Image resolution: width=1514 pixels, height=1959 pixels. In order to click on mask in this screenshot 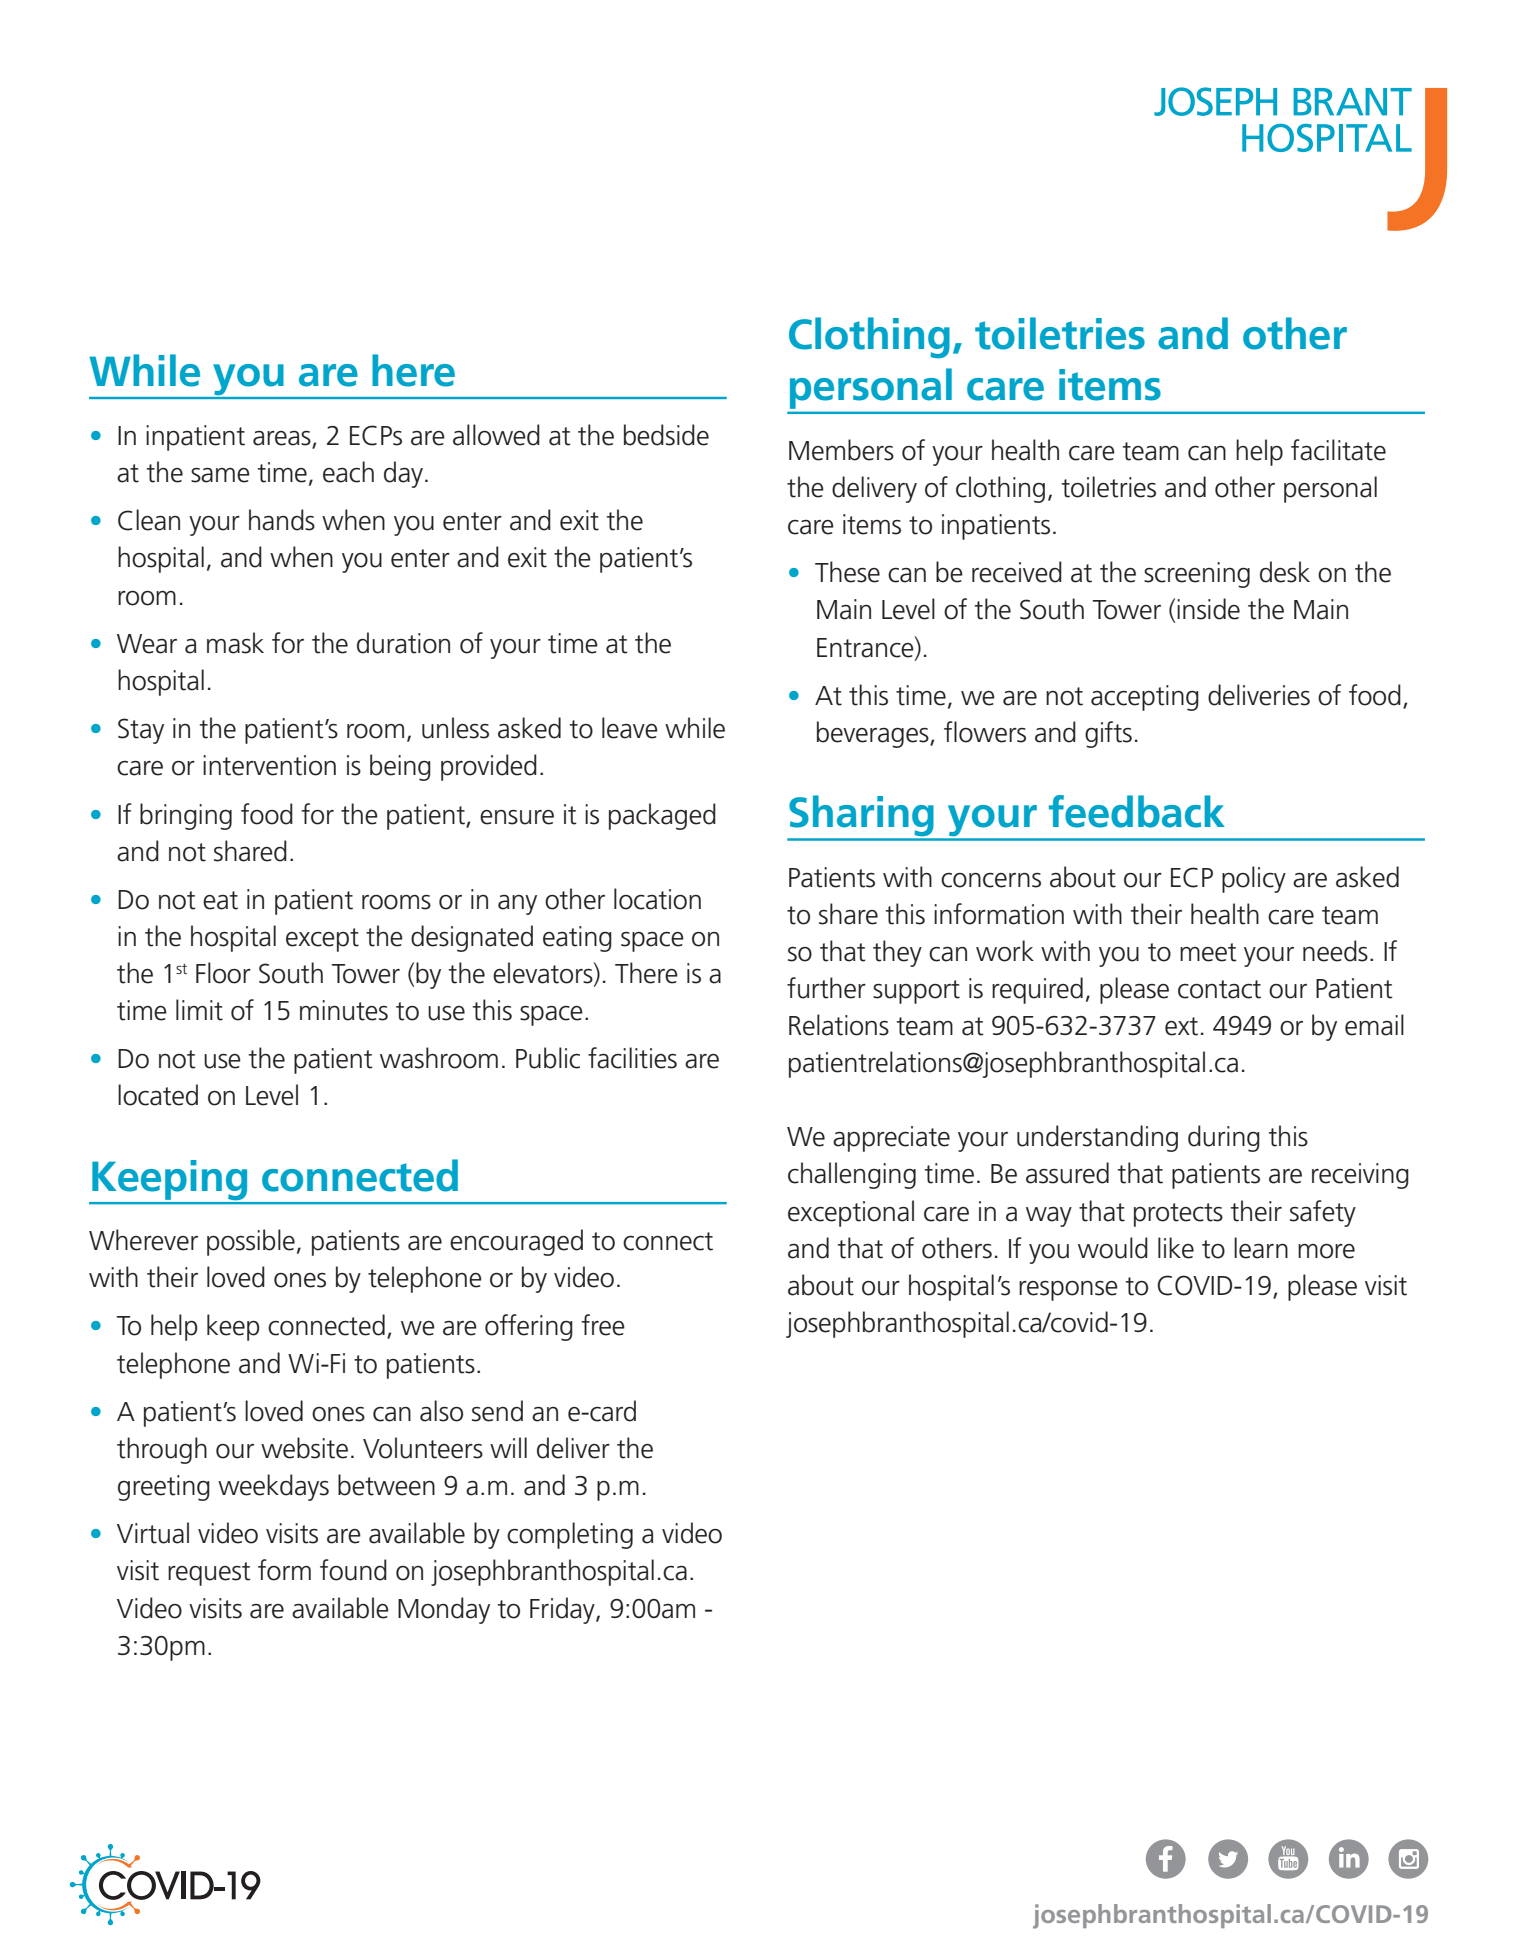, I will do `click(235, 643)`.
